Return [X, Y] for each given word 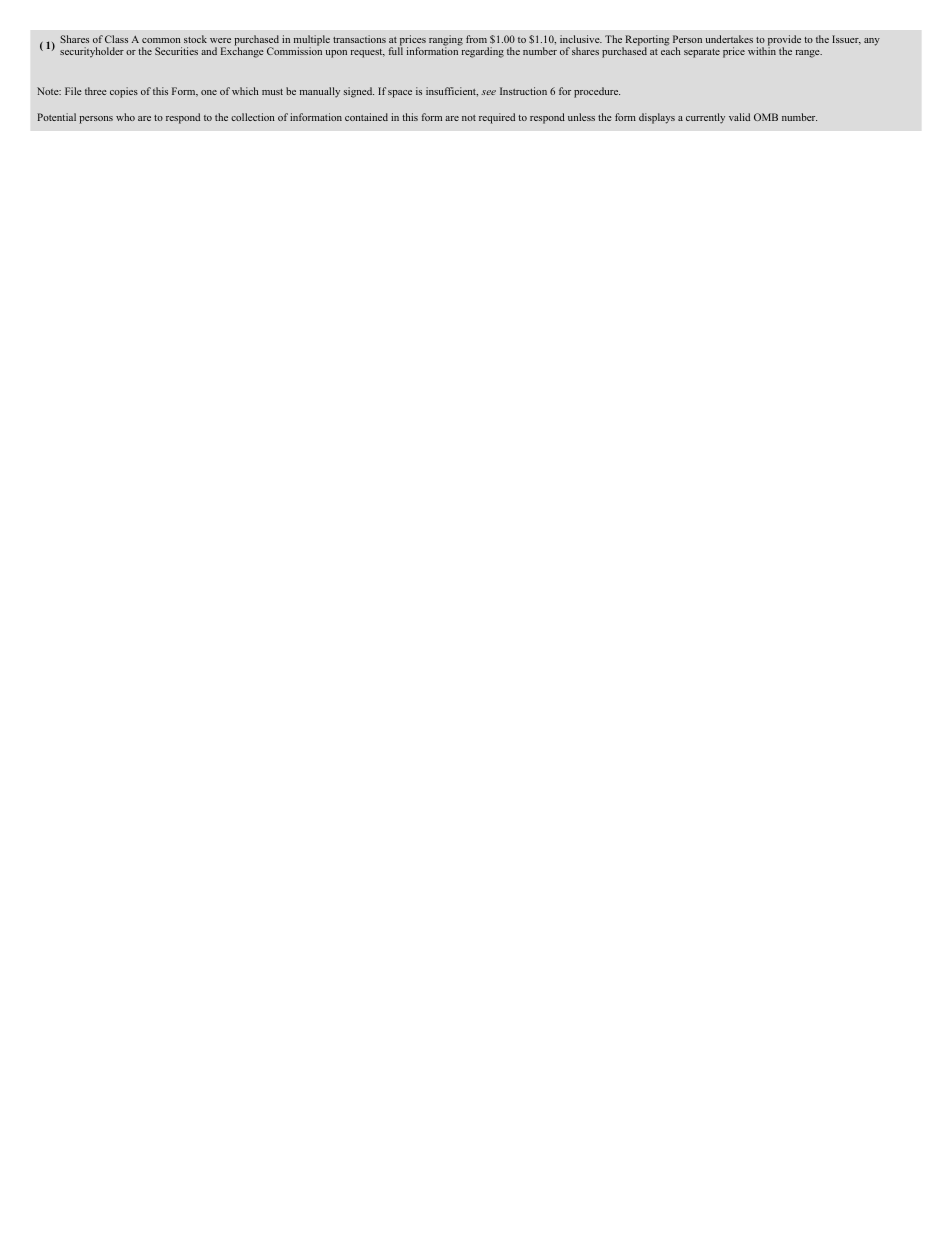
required [497, 118]
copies [124, 92]
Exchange [242, 52]
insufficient [452, 92]
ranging [446, 41]
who [125, 117]
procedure [597, 92]
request [368, 53]
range [809, 54]
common [161, 40]
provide [784, 41]
